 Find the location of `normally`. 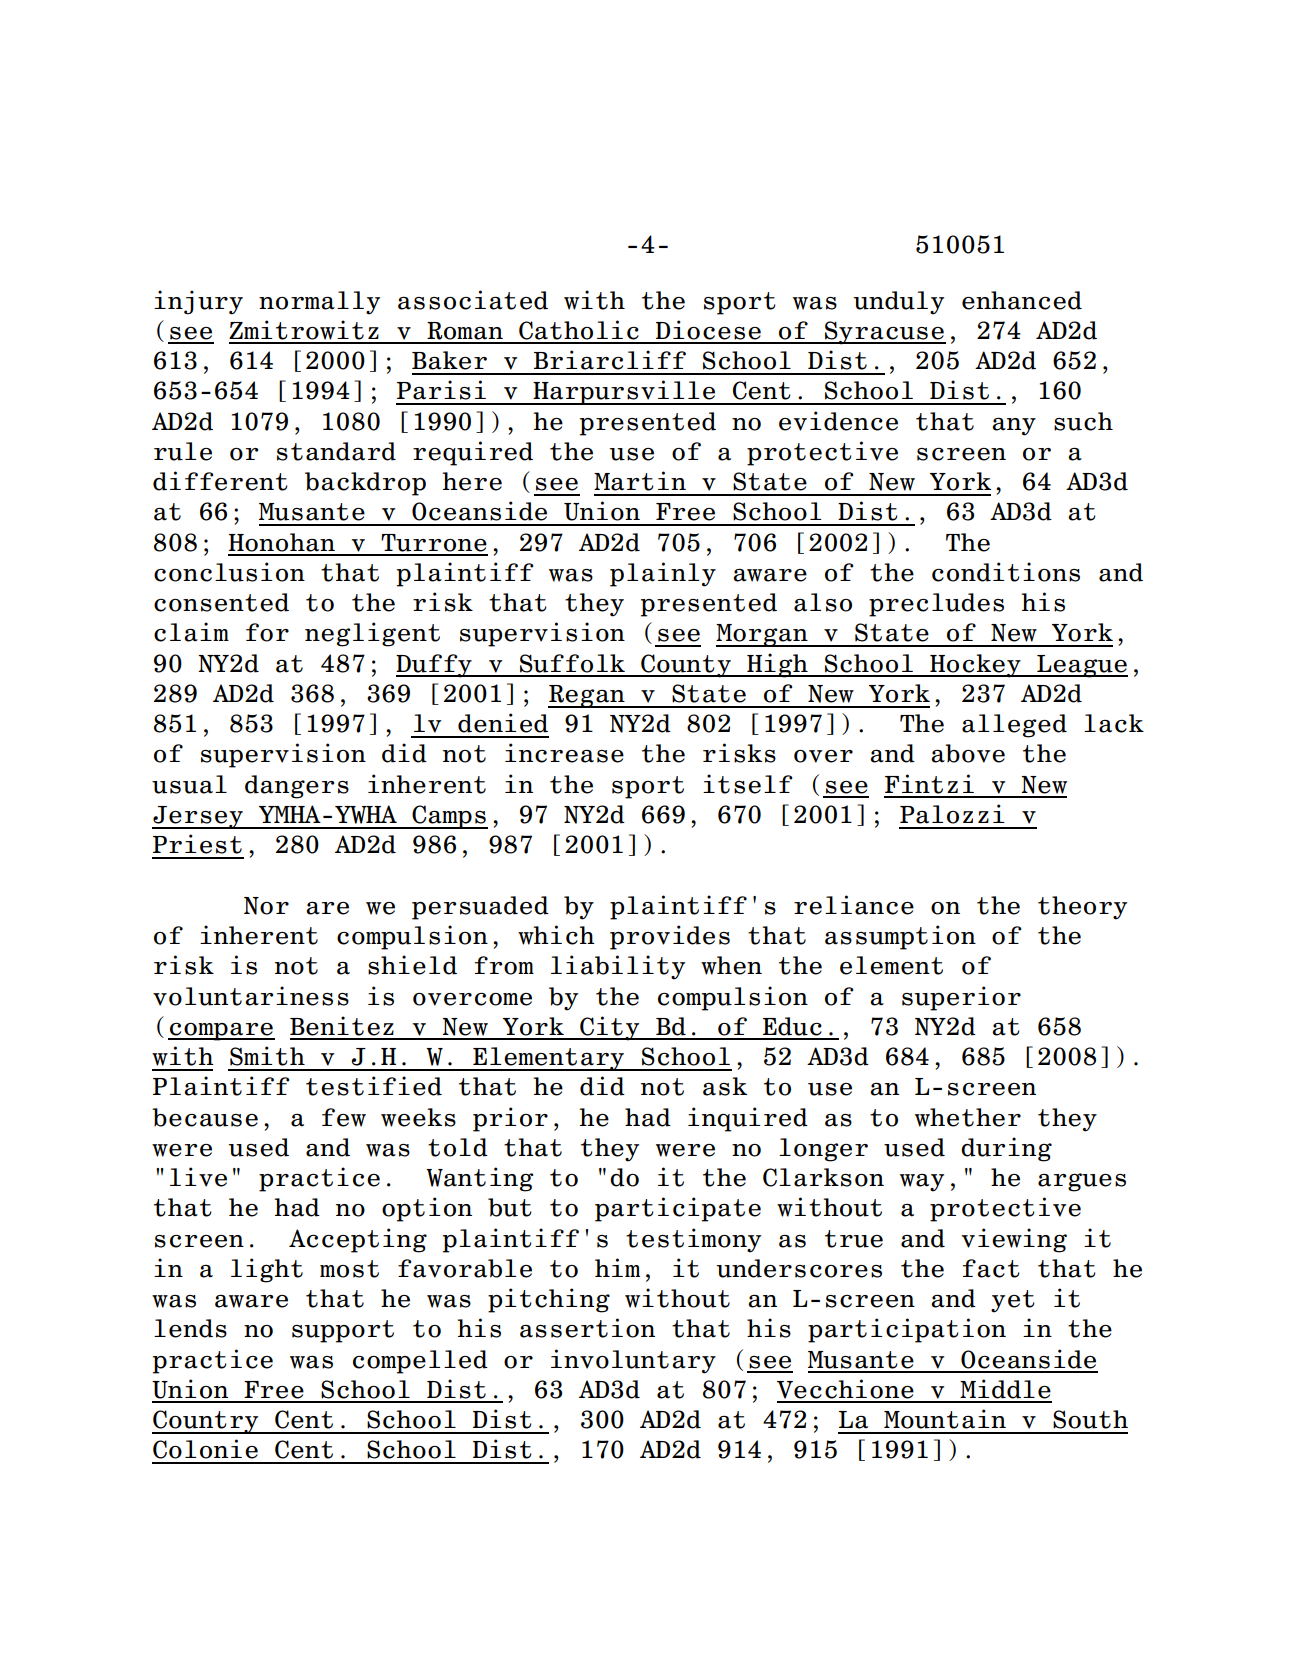

normally is located at coordinates (319, 303).
